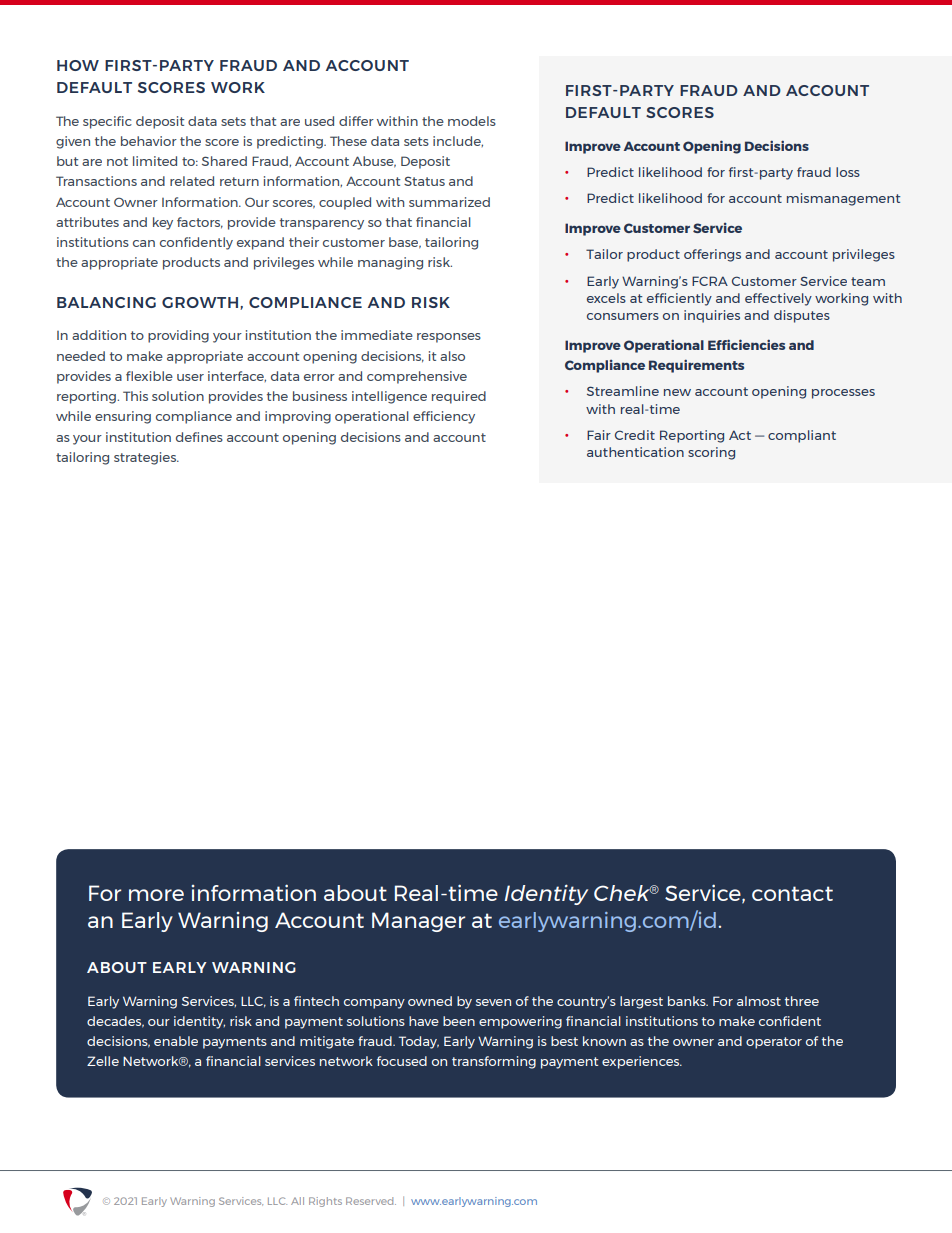  Describe the element at coordinates (297, 1201) in the screenshot. I see `All` at that location.
